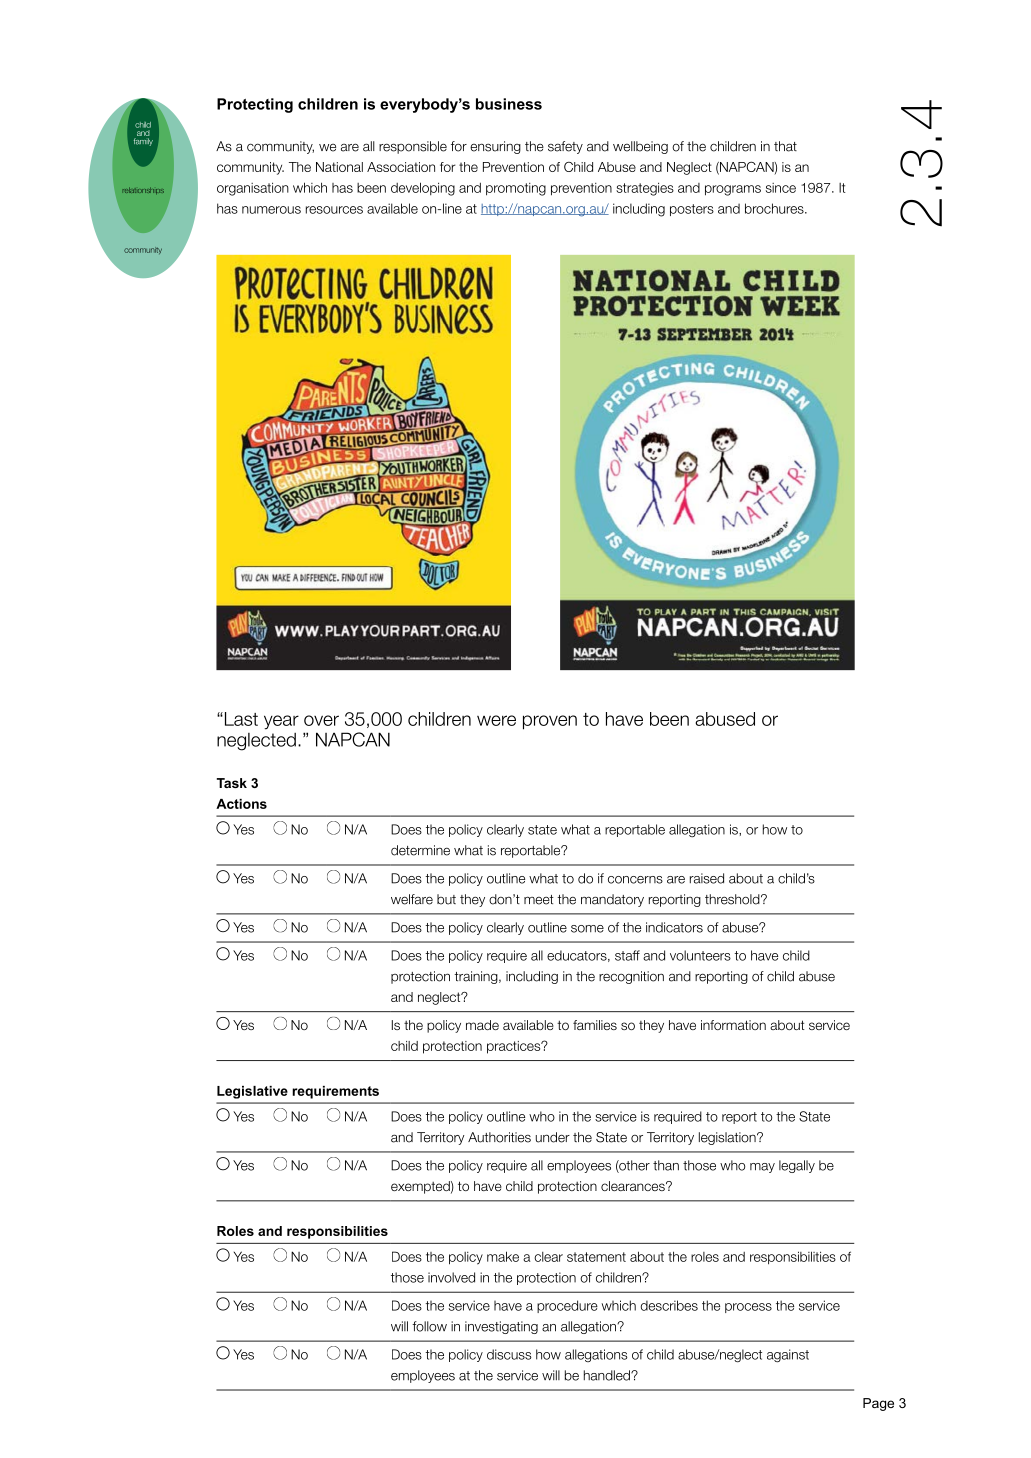  I want to click on volunteers, so click(700, 955).
